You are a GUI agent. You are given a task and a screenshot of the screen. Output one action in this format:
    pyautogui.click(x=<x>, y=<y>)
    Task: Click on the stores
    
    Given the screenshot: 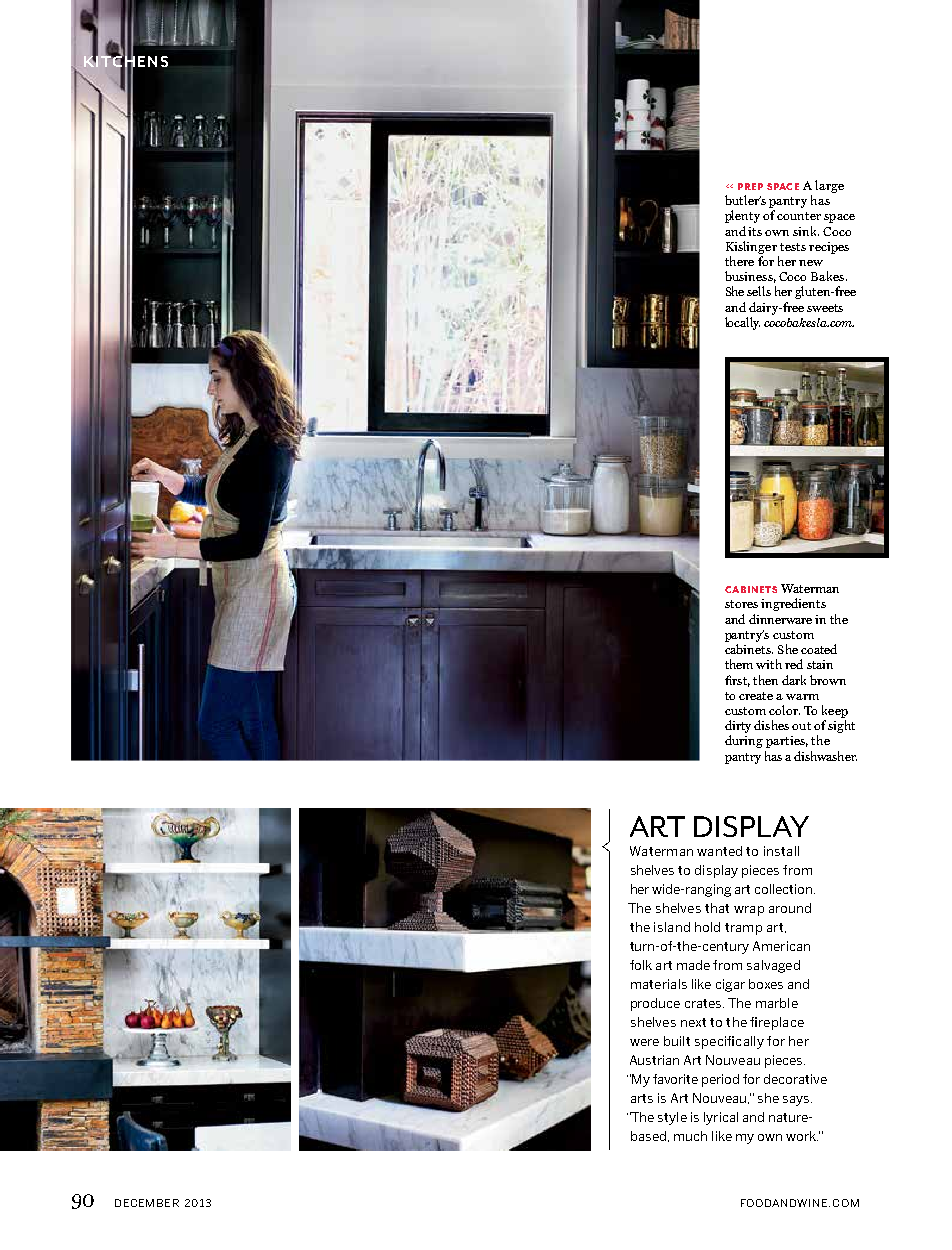 What is the action you would take?
    pyautogui.click(x=741, y=604)
